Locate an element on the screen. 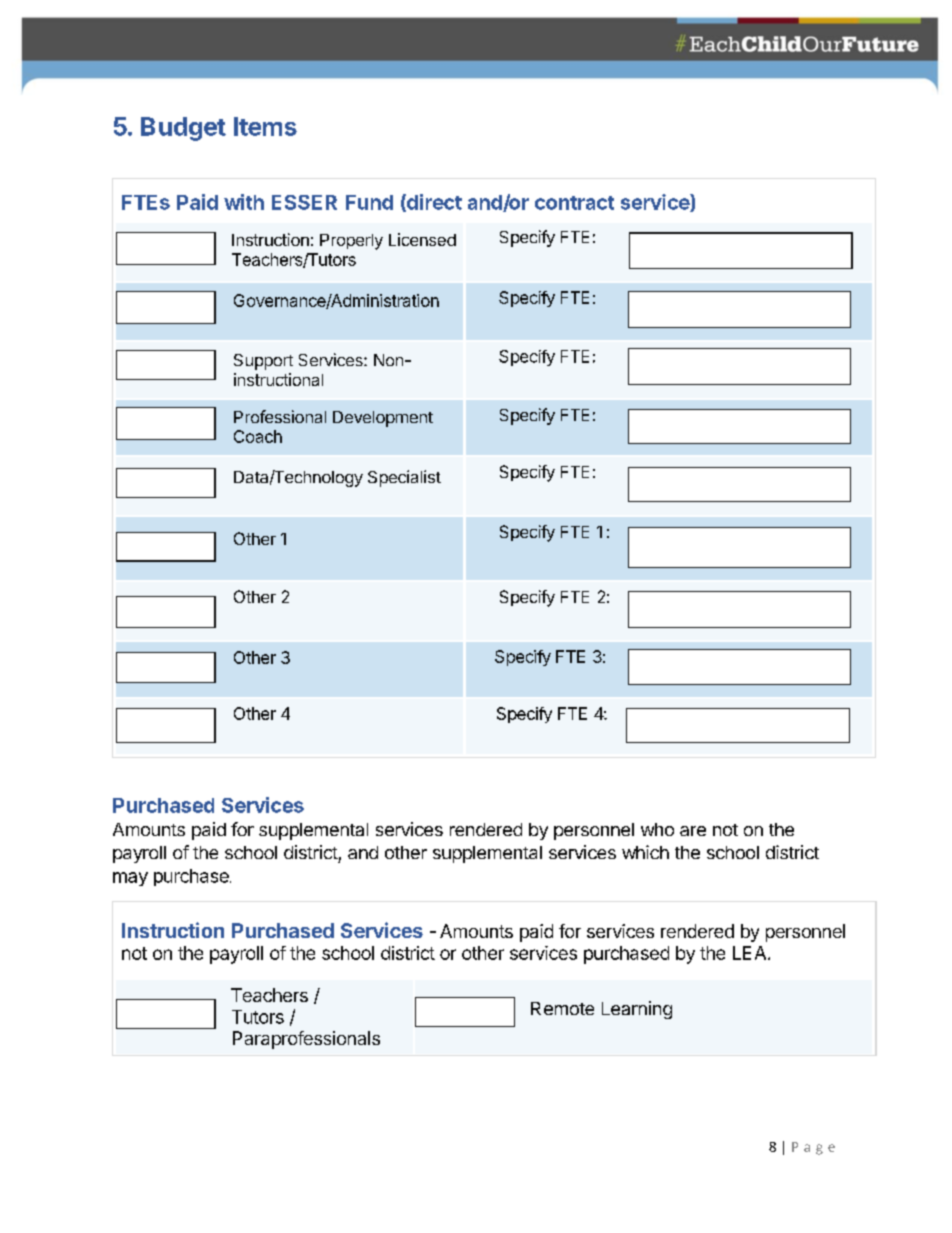  Licensed is located at coordinates (422, 239).
